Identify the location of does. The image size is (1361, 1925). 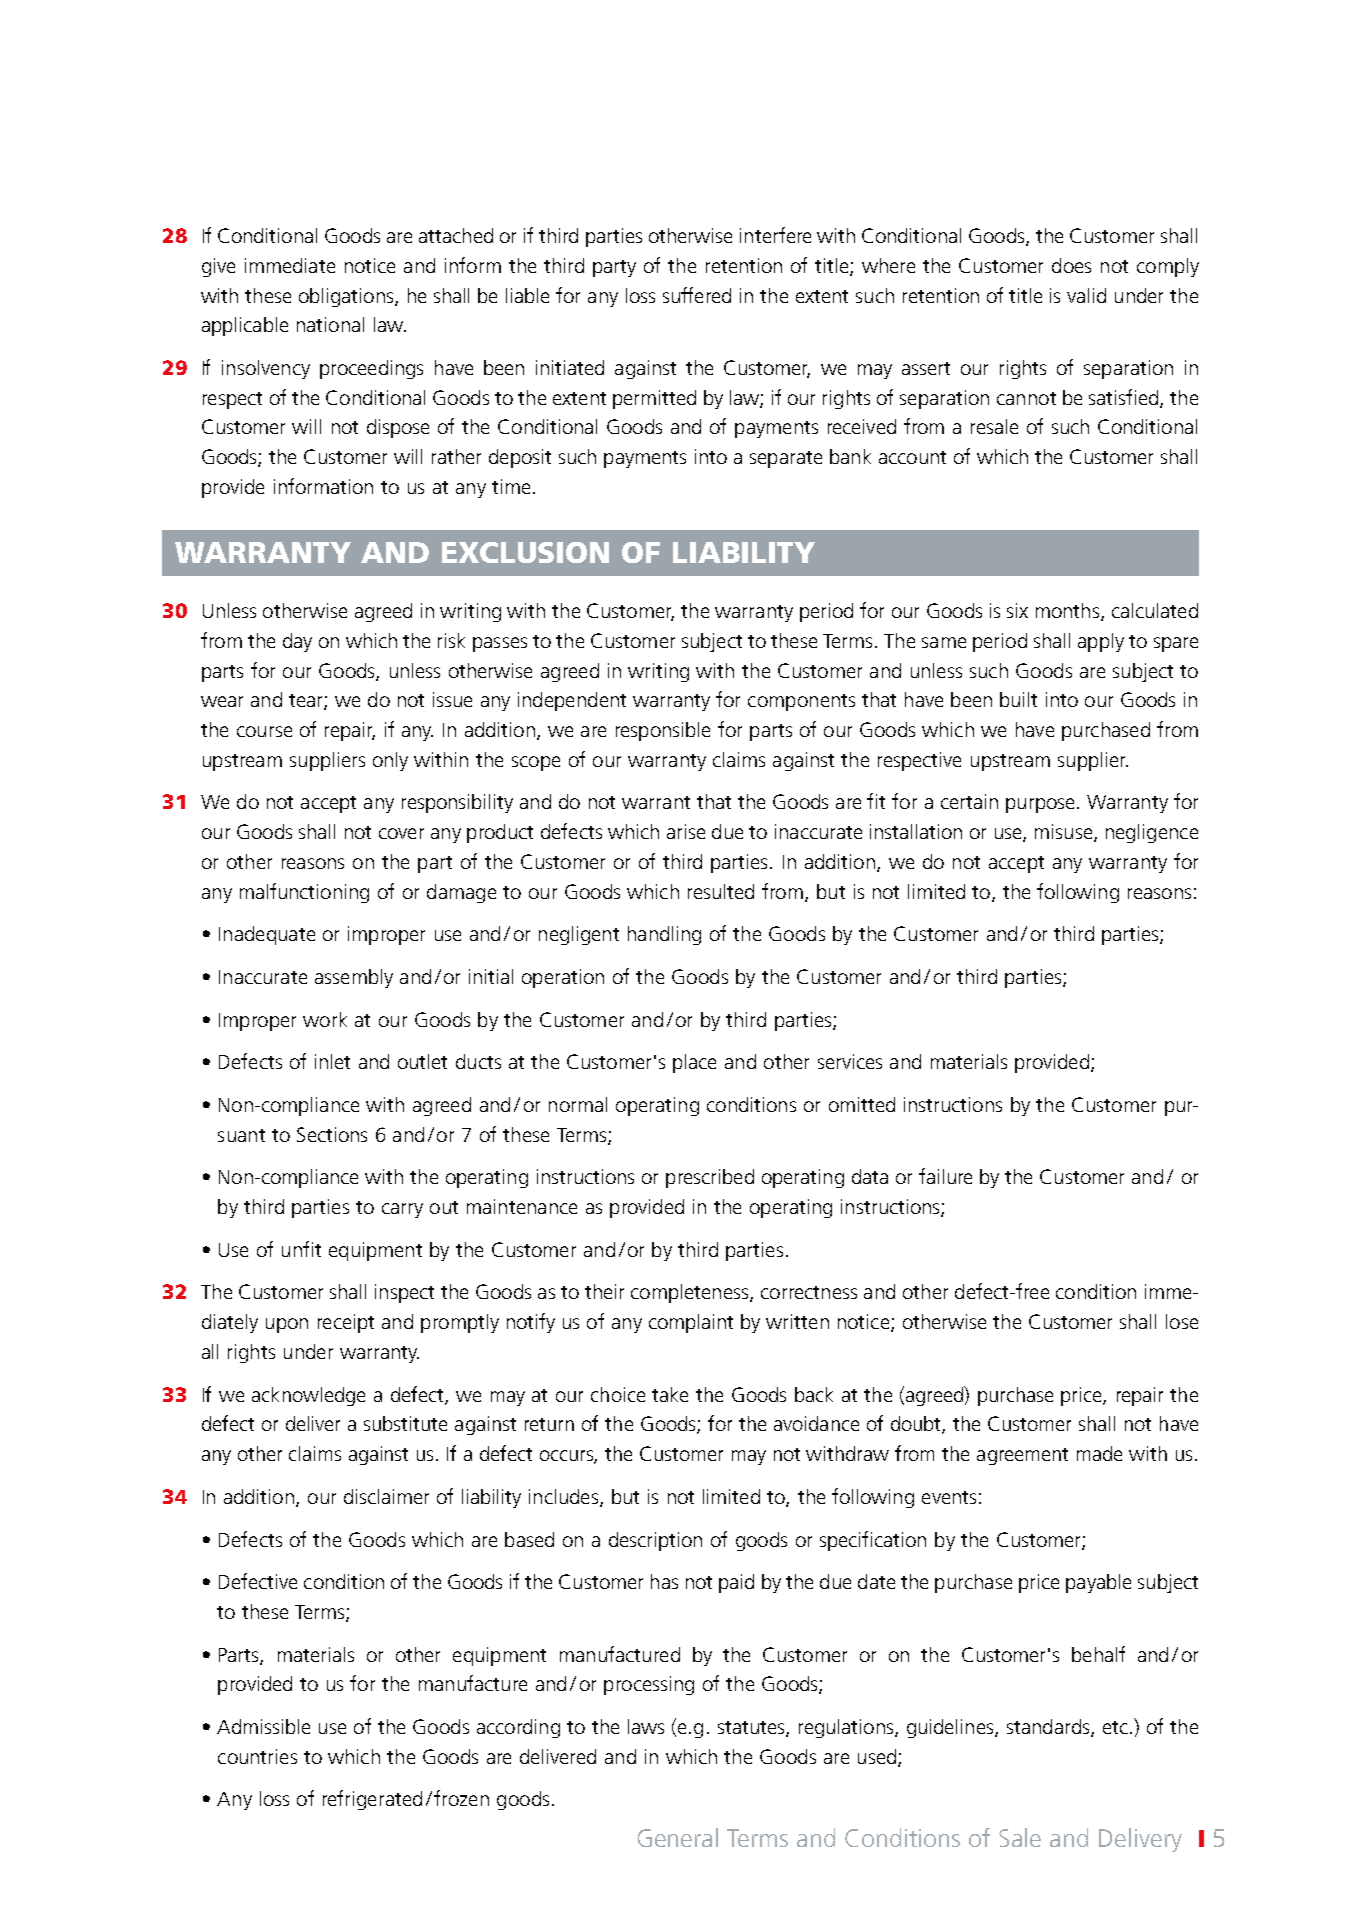
(1071, 265).
